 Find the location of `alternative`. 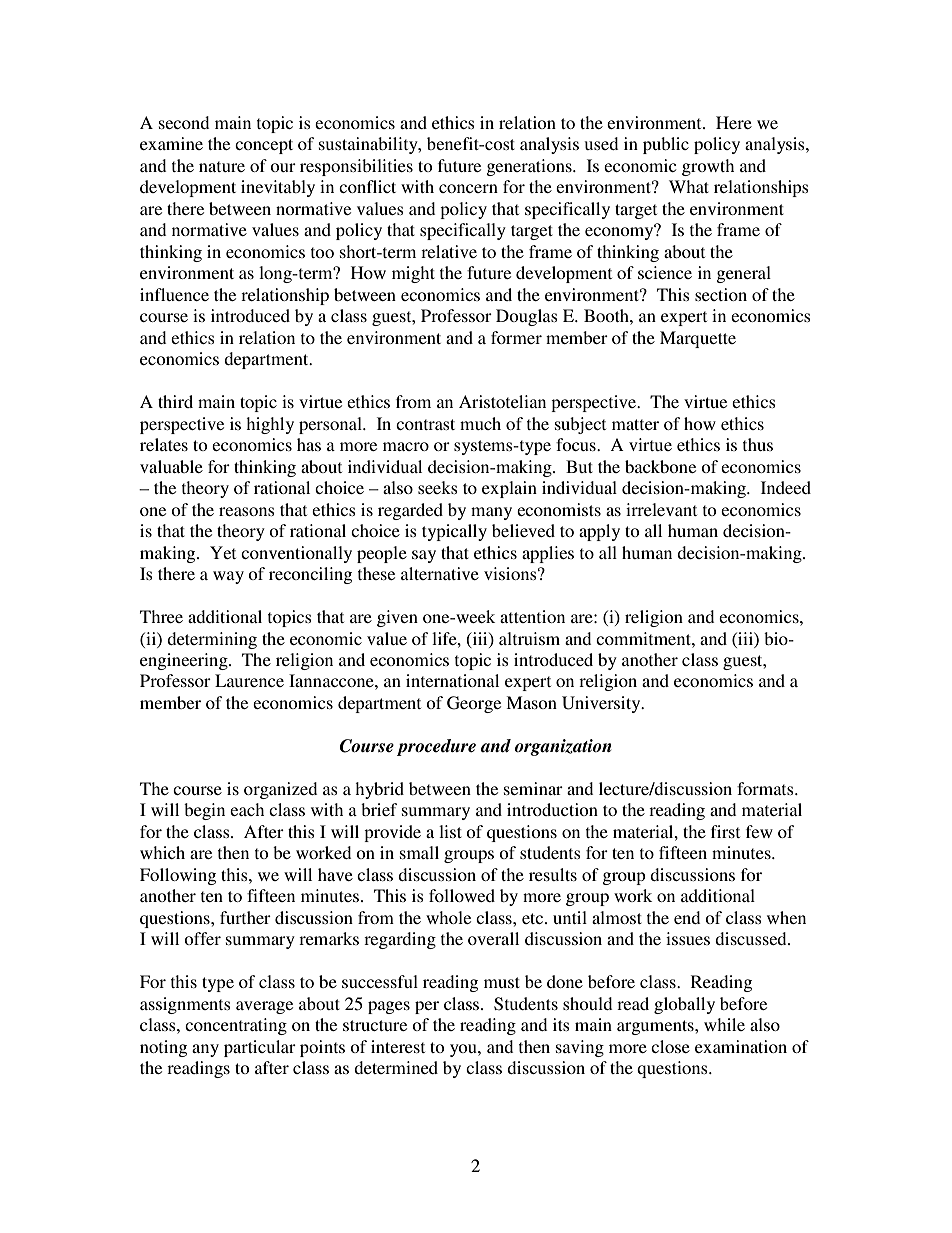

alternative is located at coordinates (440, 573).
